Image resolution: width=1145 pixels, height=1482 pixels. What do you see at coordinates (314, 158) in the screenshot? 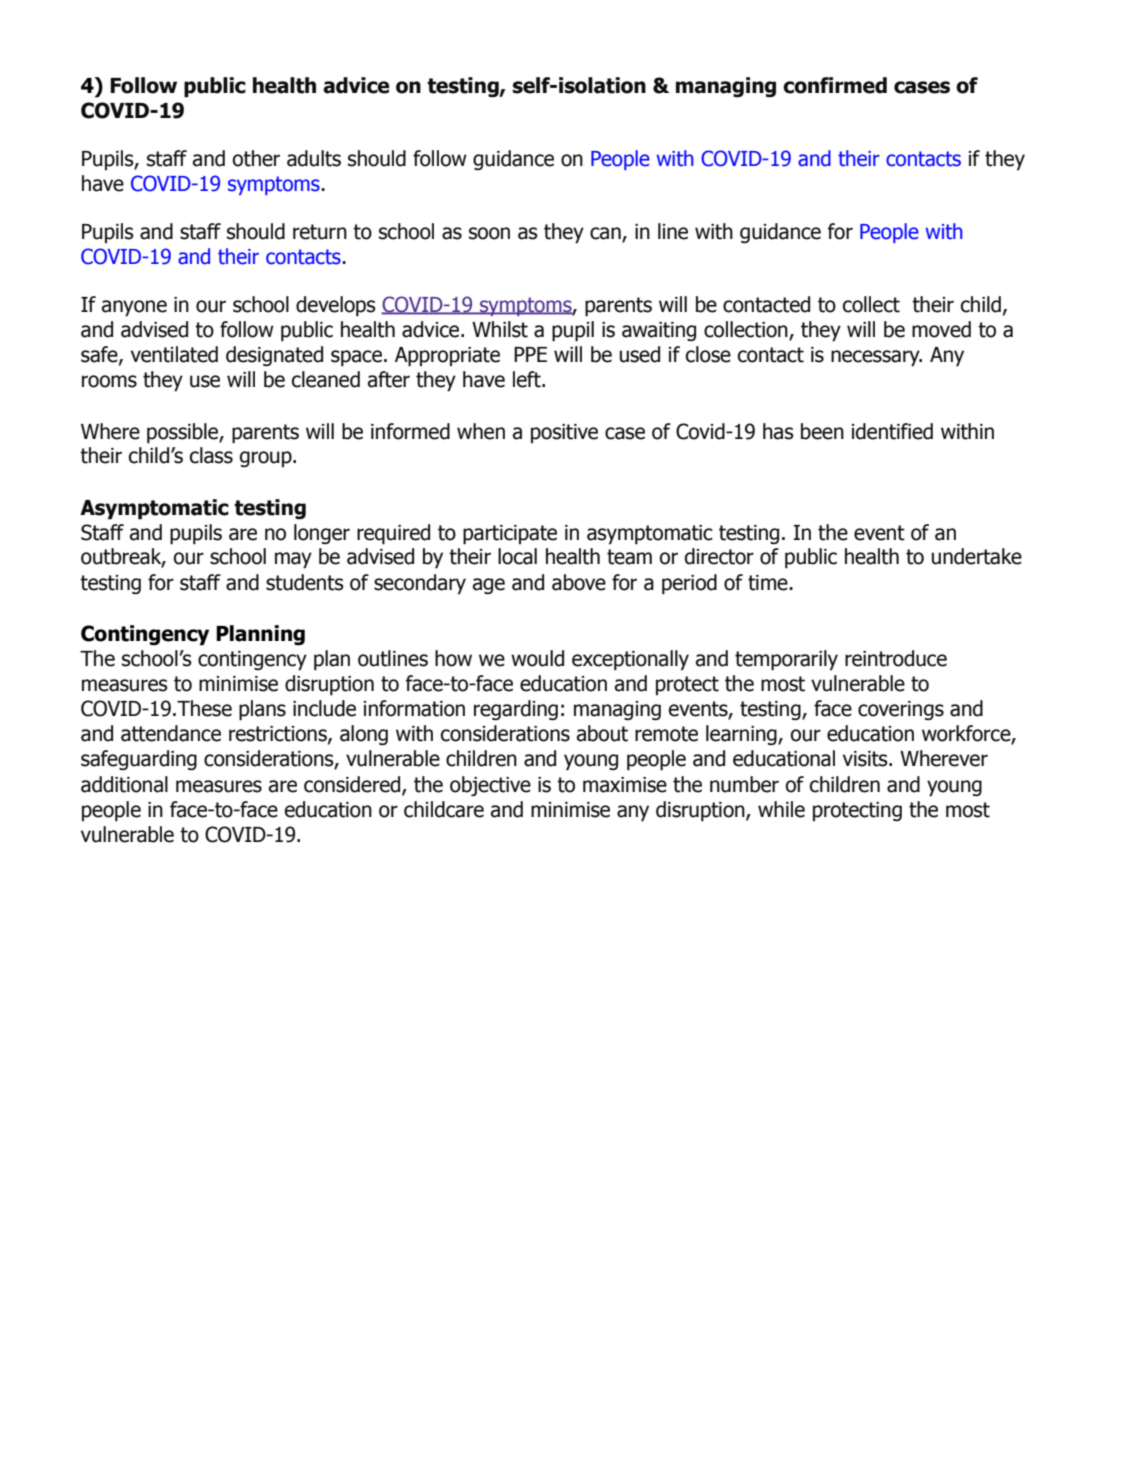
I see `adults` at bounding box center [314, 158].
